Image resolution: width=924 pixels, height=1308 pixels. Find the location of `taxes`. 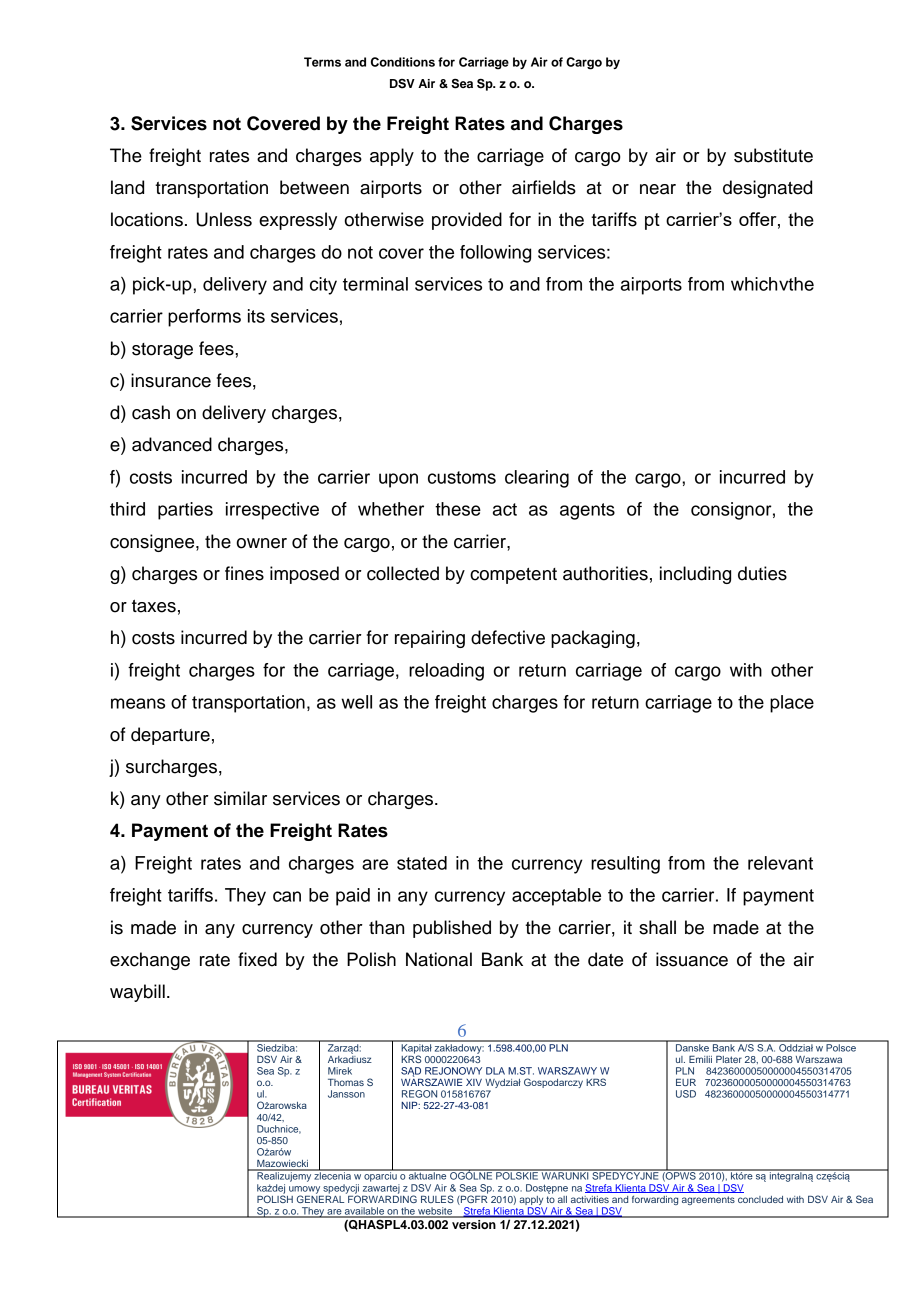

taxes is located at coordinates (154, 606).
